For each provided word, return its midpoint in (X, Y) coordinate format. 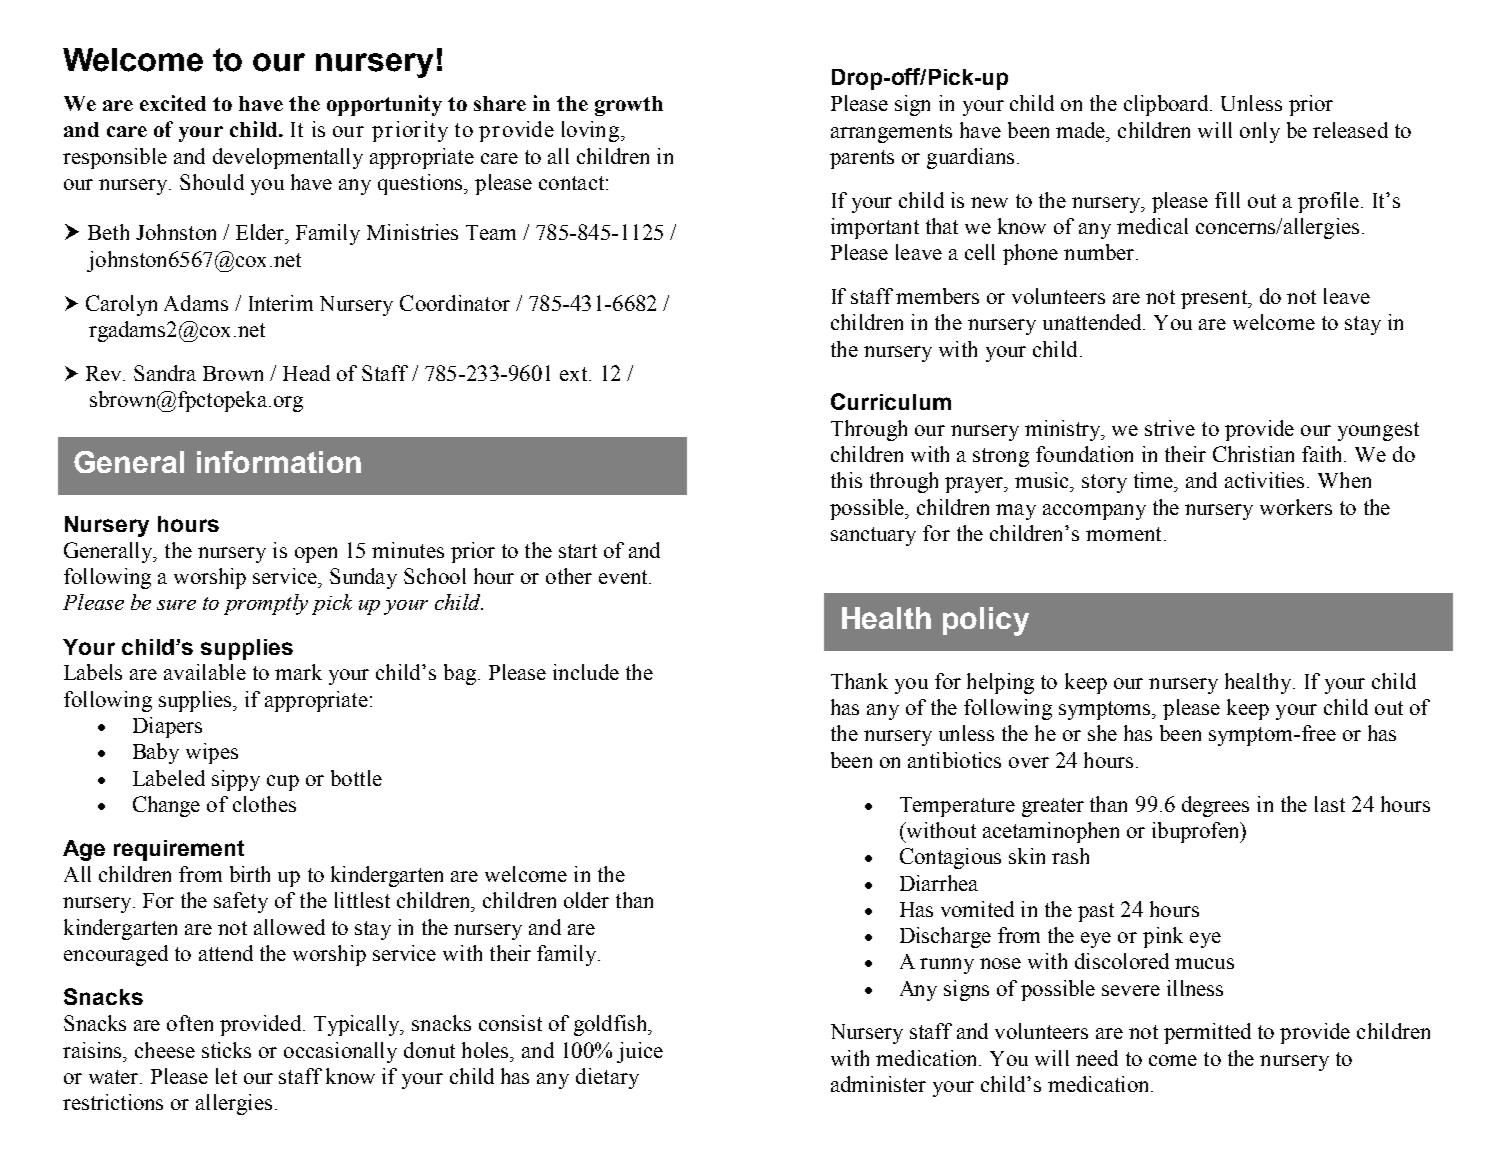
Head (306, 373)
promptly (266, 604)
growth (629, 106)
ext (575, 374)
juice (640, 1052)
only (1260, 132)
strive (1170, 428)
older (586, 900)
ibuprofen (1197, 832)
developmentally (288, 158)
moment (1123, 534)
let (226, 1076)
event (624, 577)
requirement (179, 850)
